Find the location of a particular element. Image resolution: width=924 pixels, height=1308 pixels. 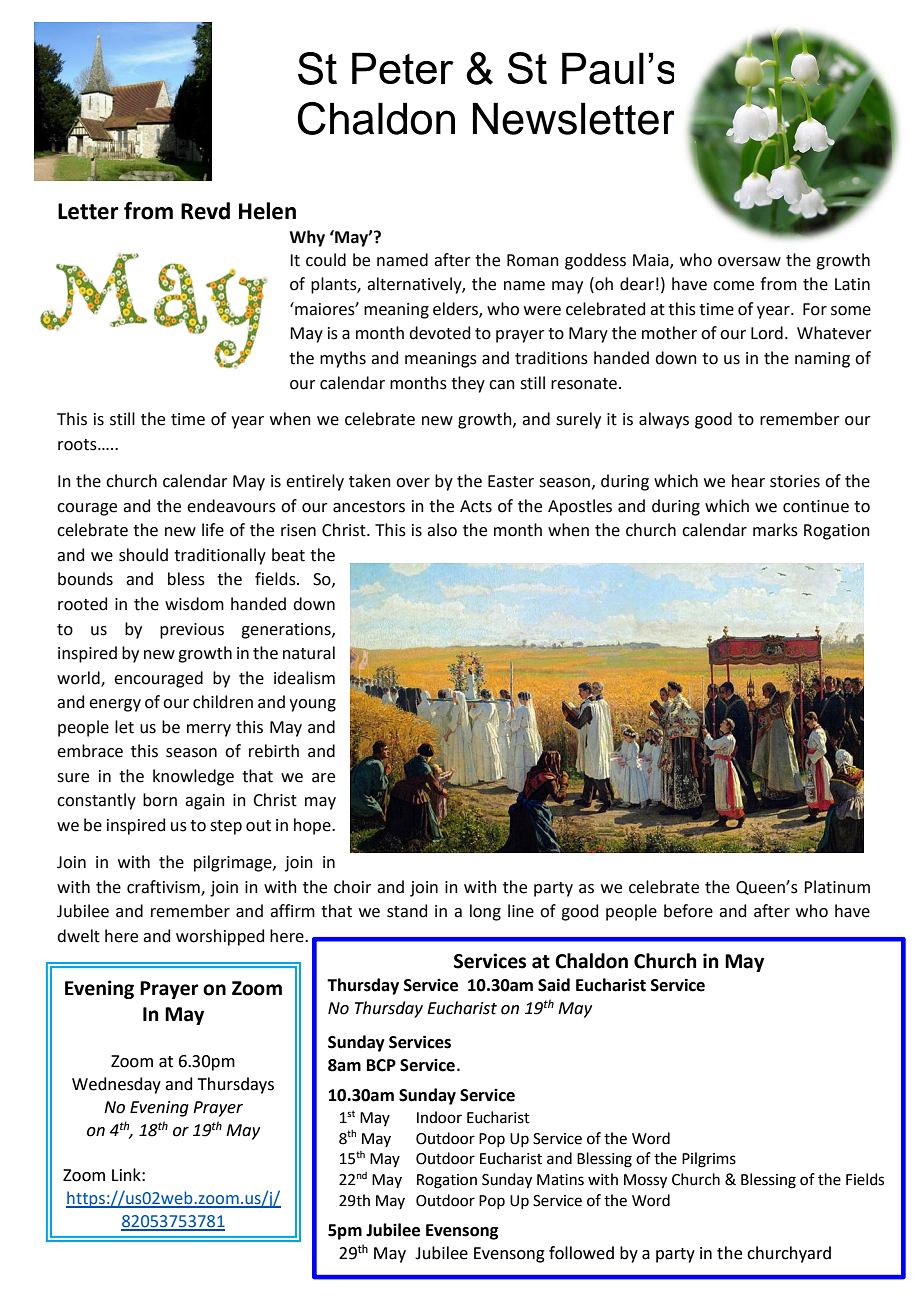

knowledge is located at coordinates (193, 777).
